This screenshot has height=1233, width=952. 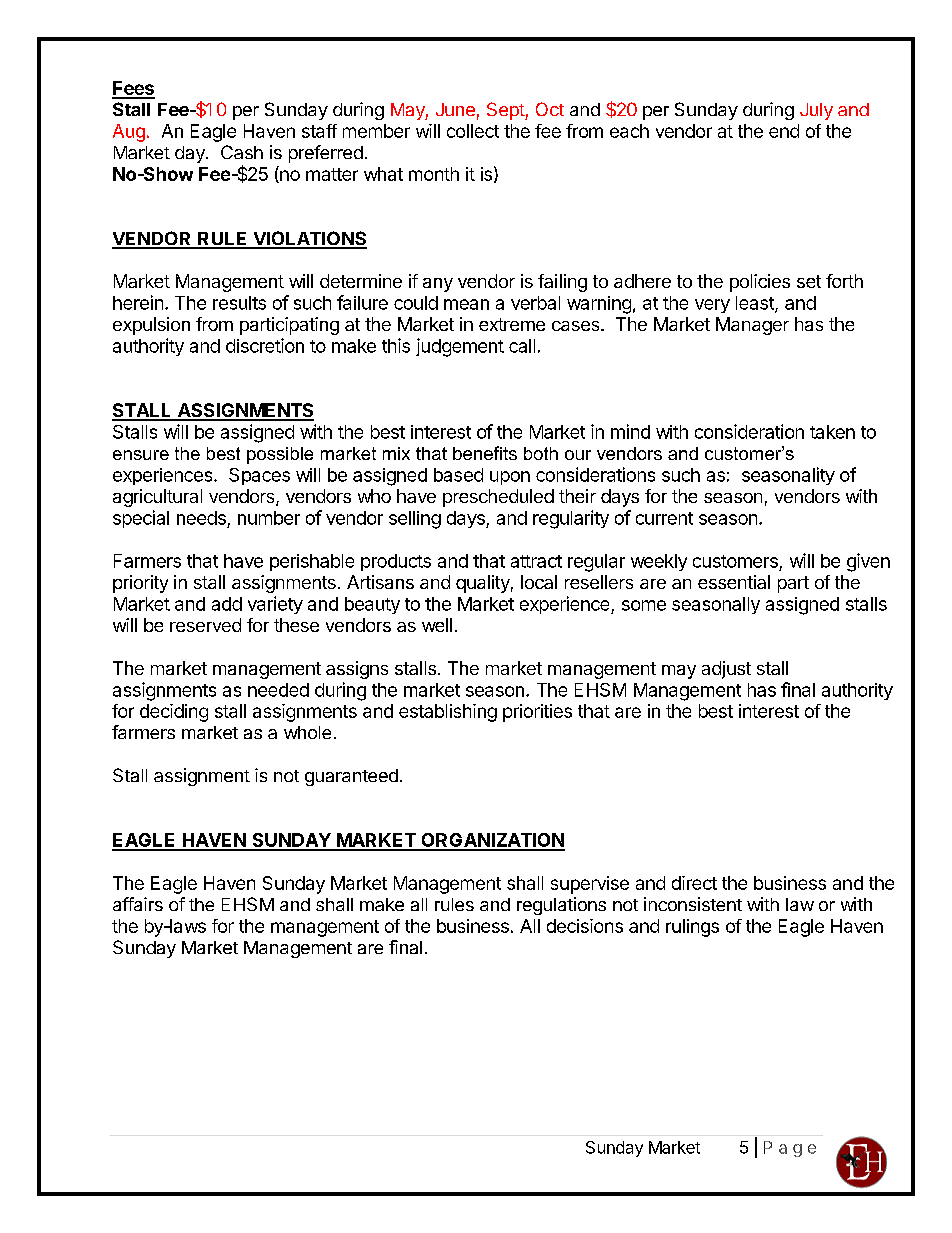 I want to click on affairs, so click(x=138, y=904).
